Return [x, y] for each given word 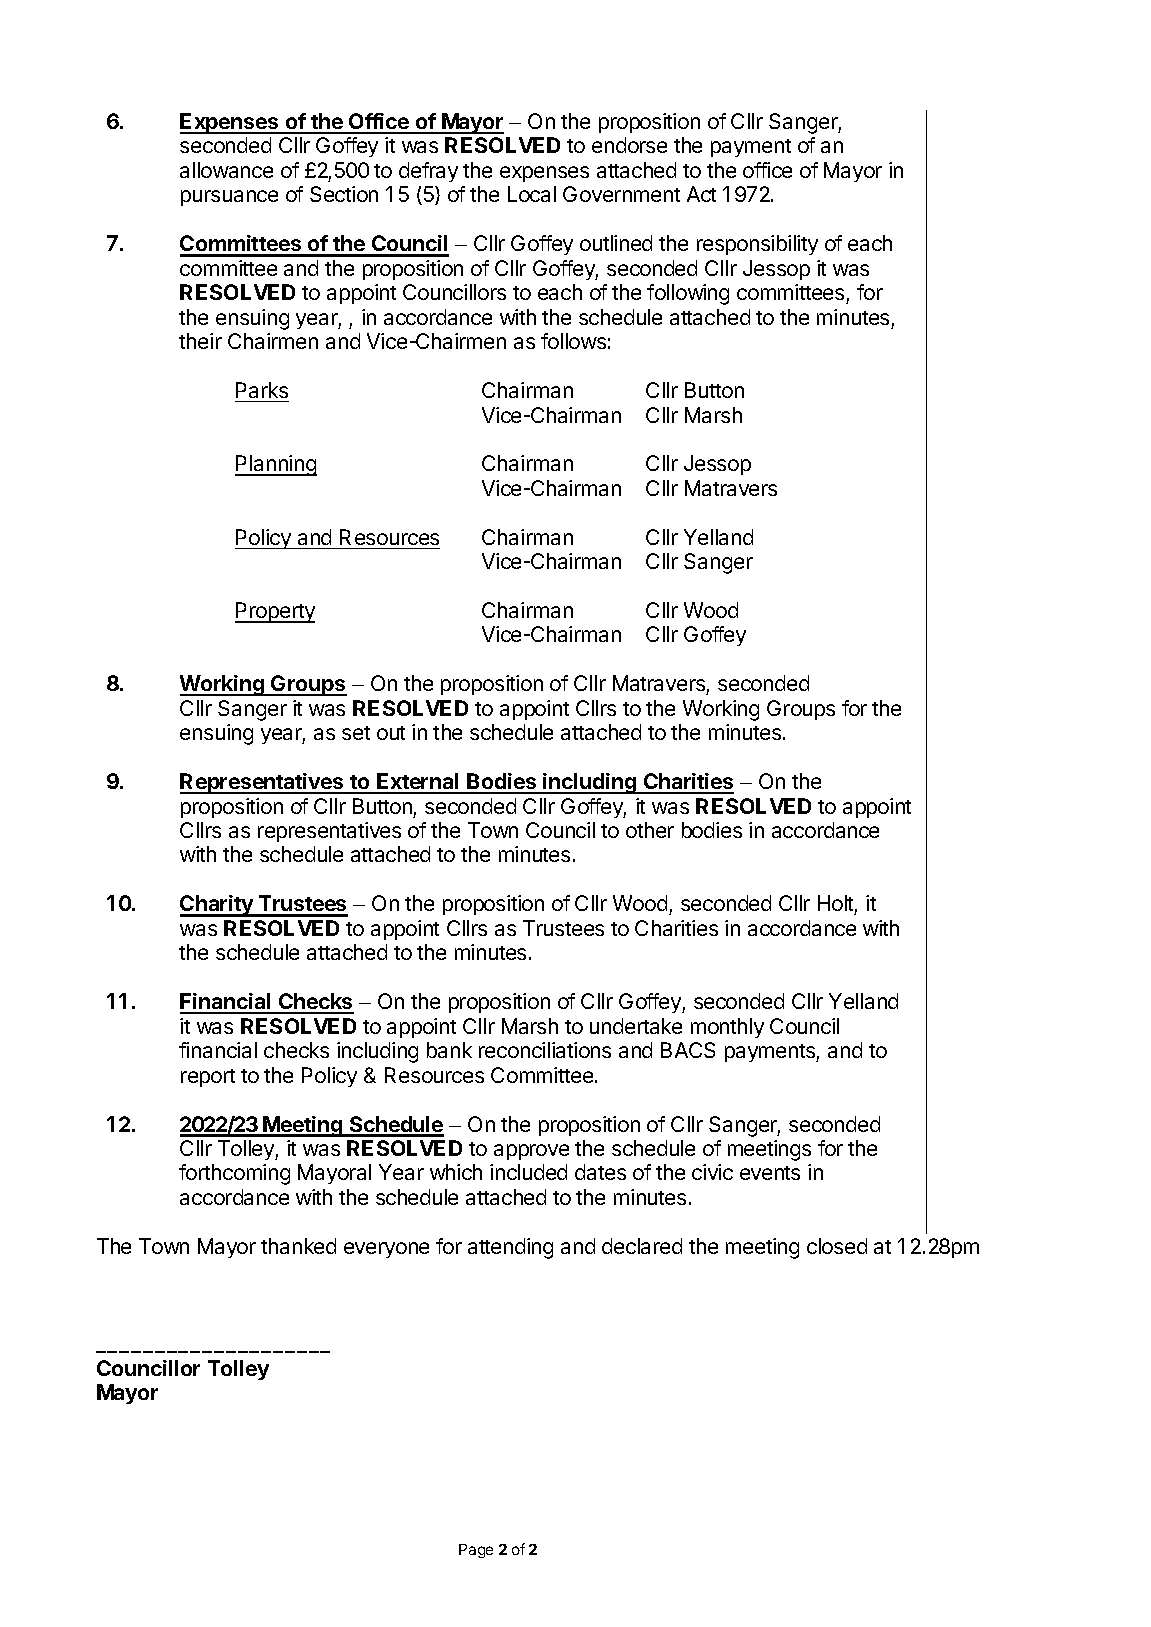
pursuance [229, 198]
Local [532, 194]
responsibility [757, 245]
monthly [727, 1028]
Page [476, 1551]
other [650, 830]
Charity [217, 906]
